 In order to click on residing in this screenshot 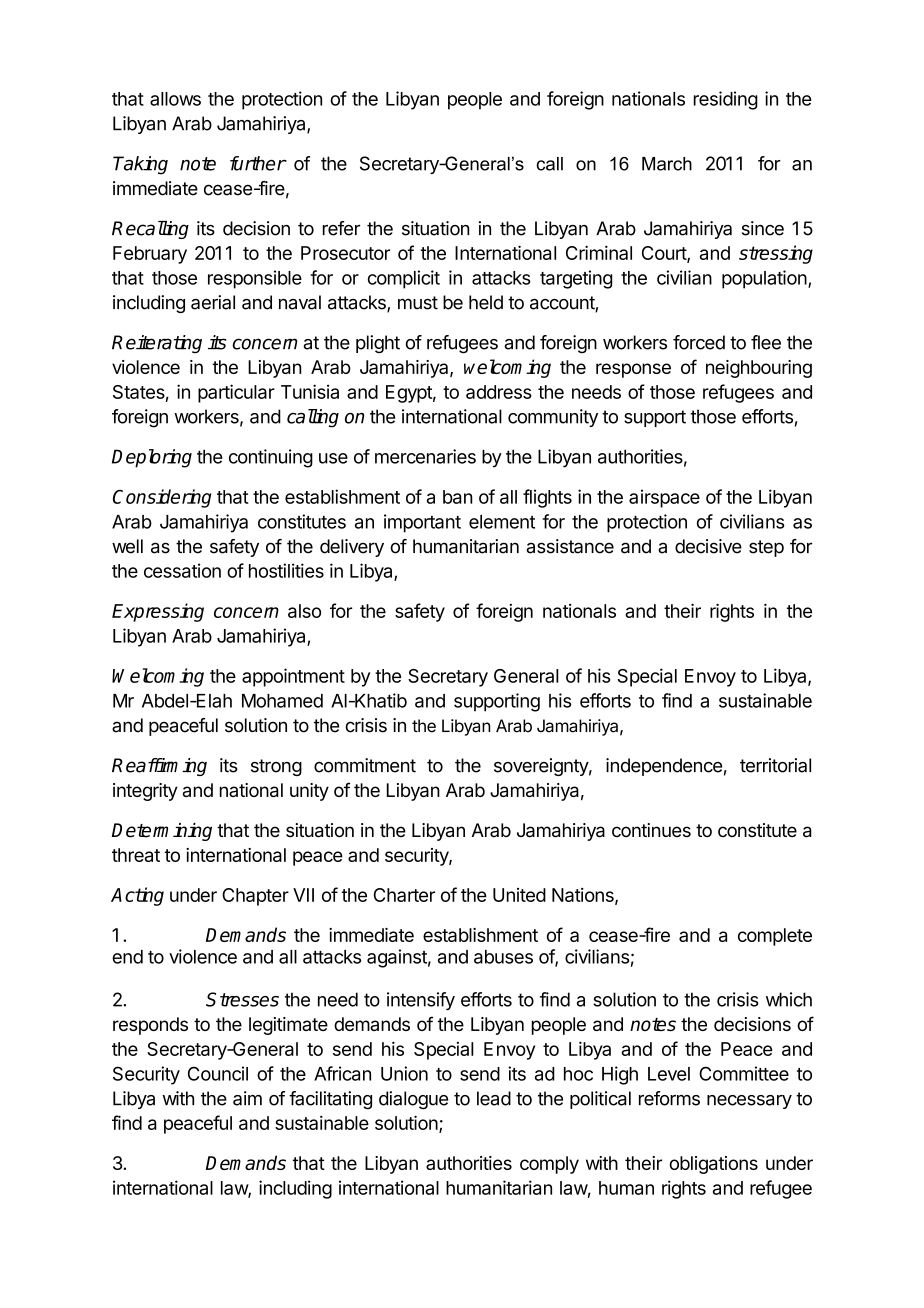, I will do `click(726, 100)`.
